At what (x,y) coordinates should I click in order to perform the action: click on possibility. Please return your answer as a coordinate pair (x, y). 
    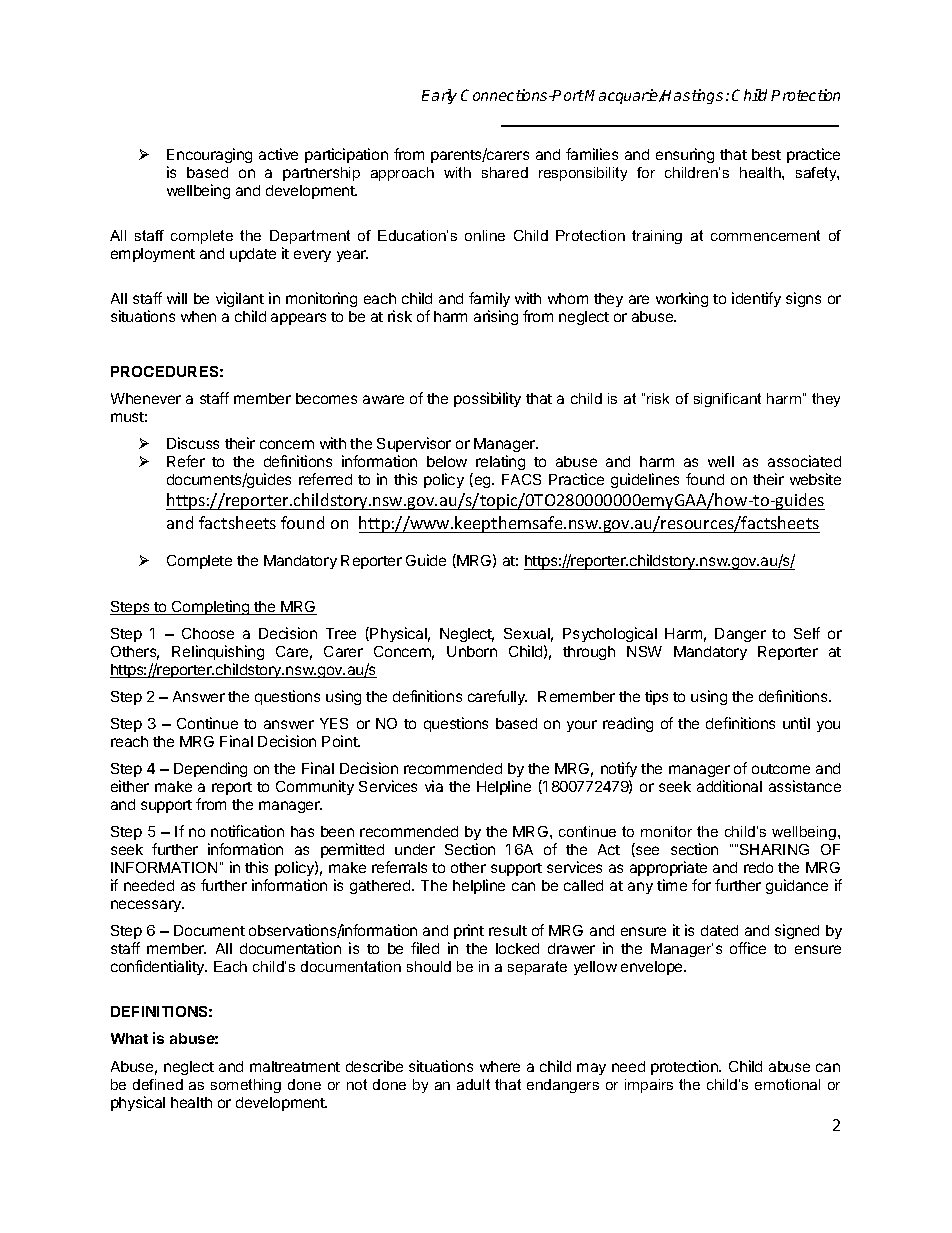
    Looking at the image, I should click on (487, 399).
